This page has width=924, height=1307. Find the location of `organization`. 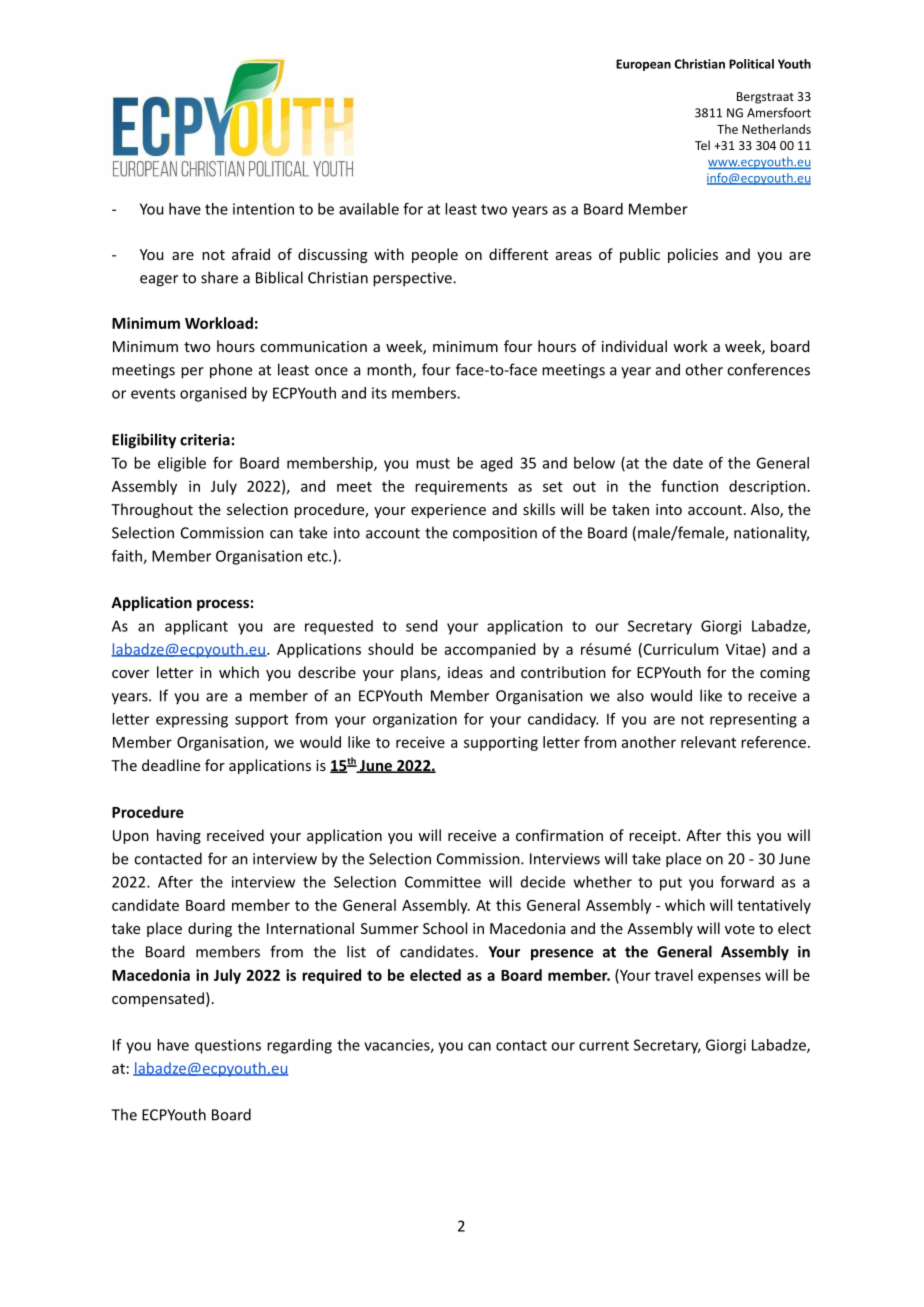

organization is located at coordinates (415, 720).
